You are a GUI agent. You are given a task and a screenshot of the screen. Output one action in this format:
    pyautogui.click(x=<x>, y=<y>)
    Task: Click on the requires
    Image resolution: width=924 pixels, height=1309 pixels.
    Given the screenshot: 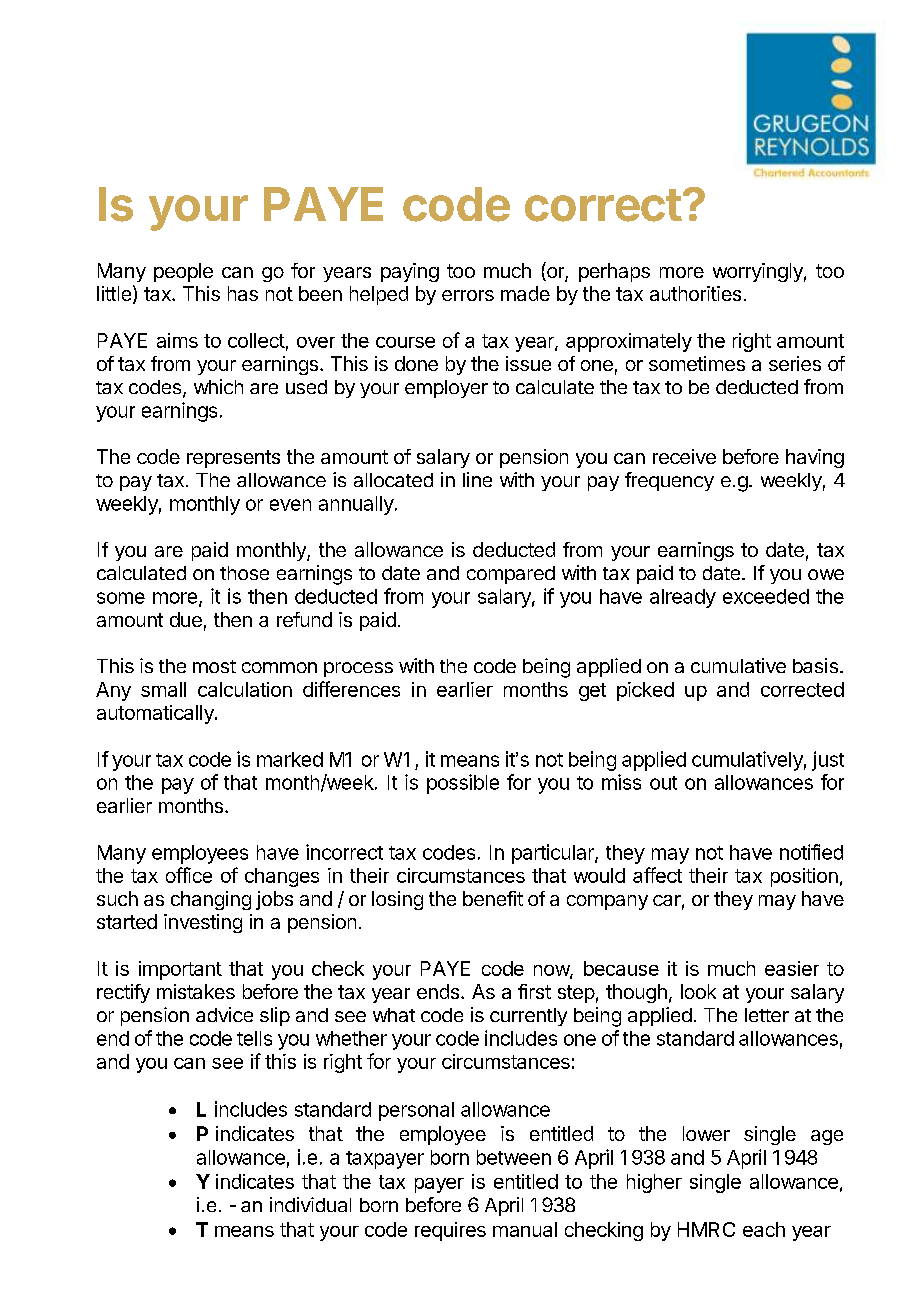 What is the action you would take?
    pyautogui.click(x=450, y=1231)
